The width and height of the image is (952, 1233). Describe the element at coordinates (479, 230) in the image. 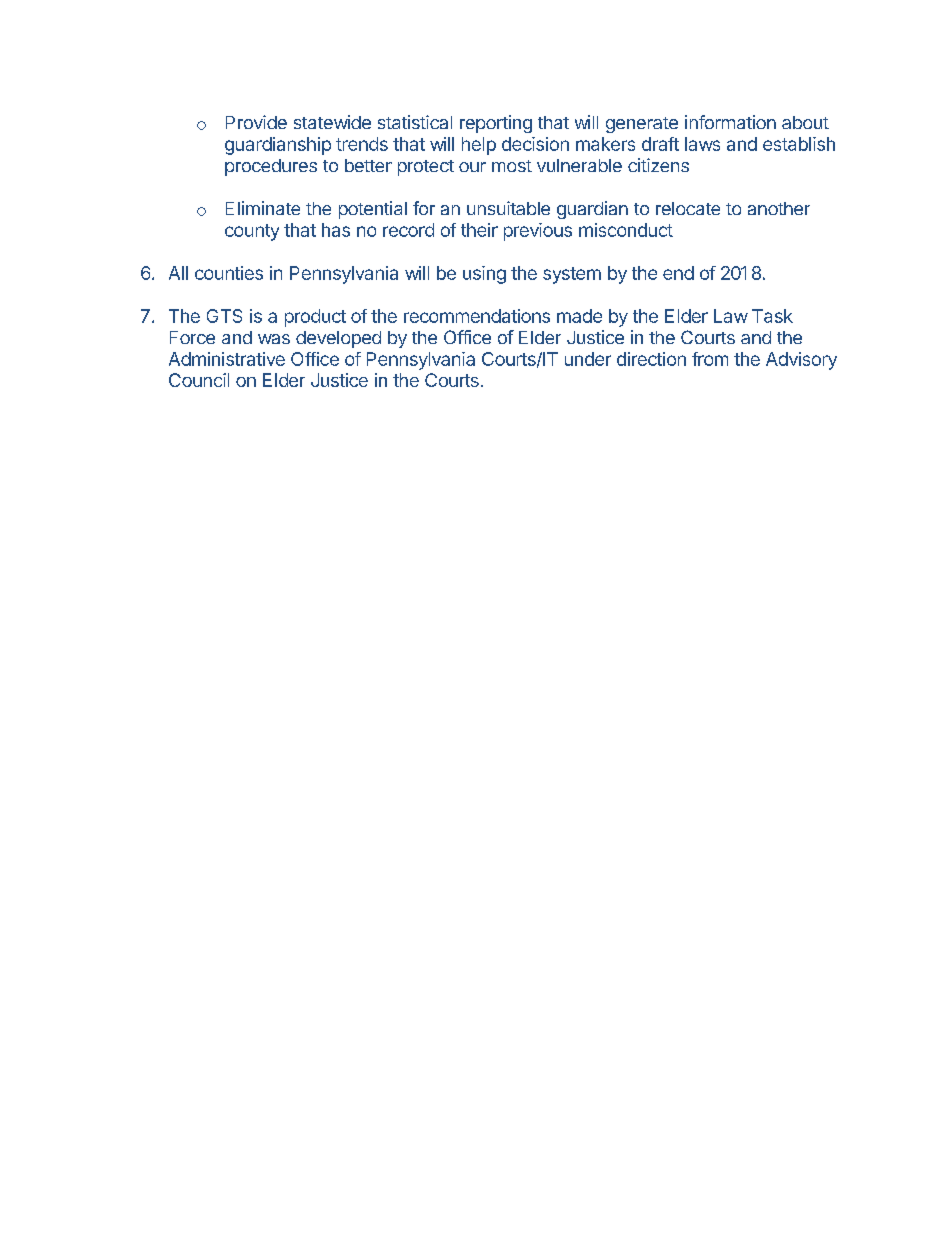

I see `their` at that location.
